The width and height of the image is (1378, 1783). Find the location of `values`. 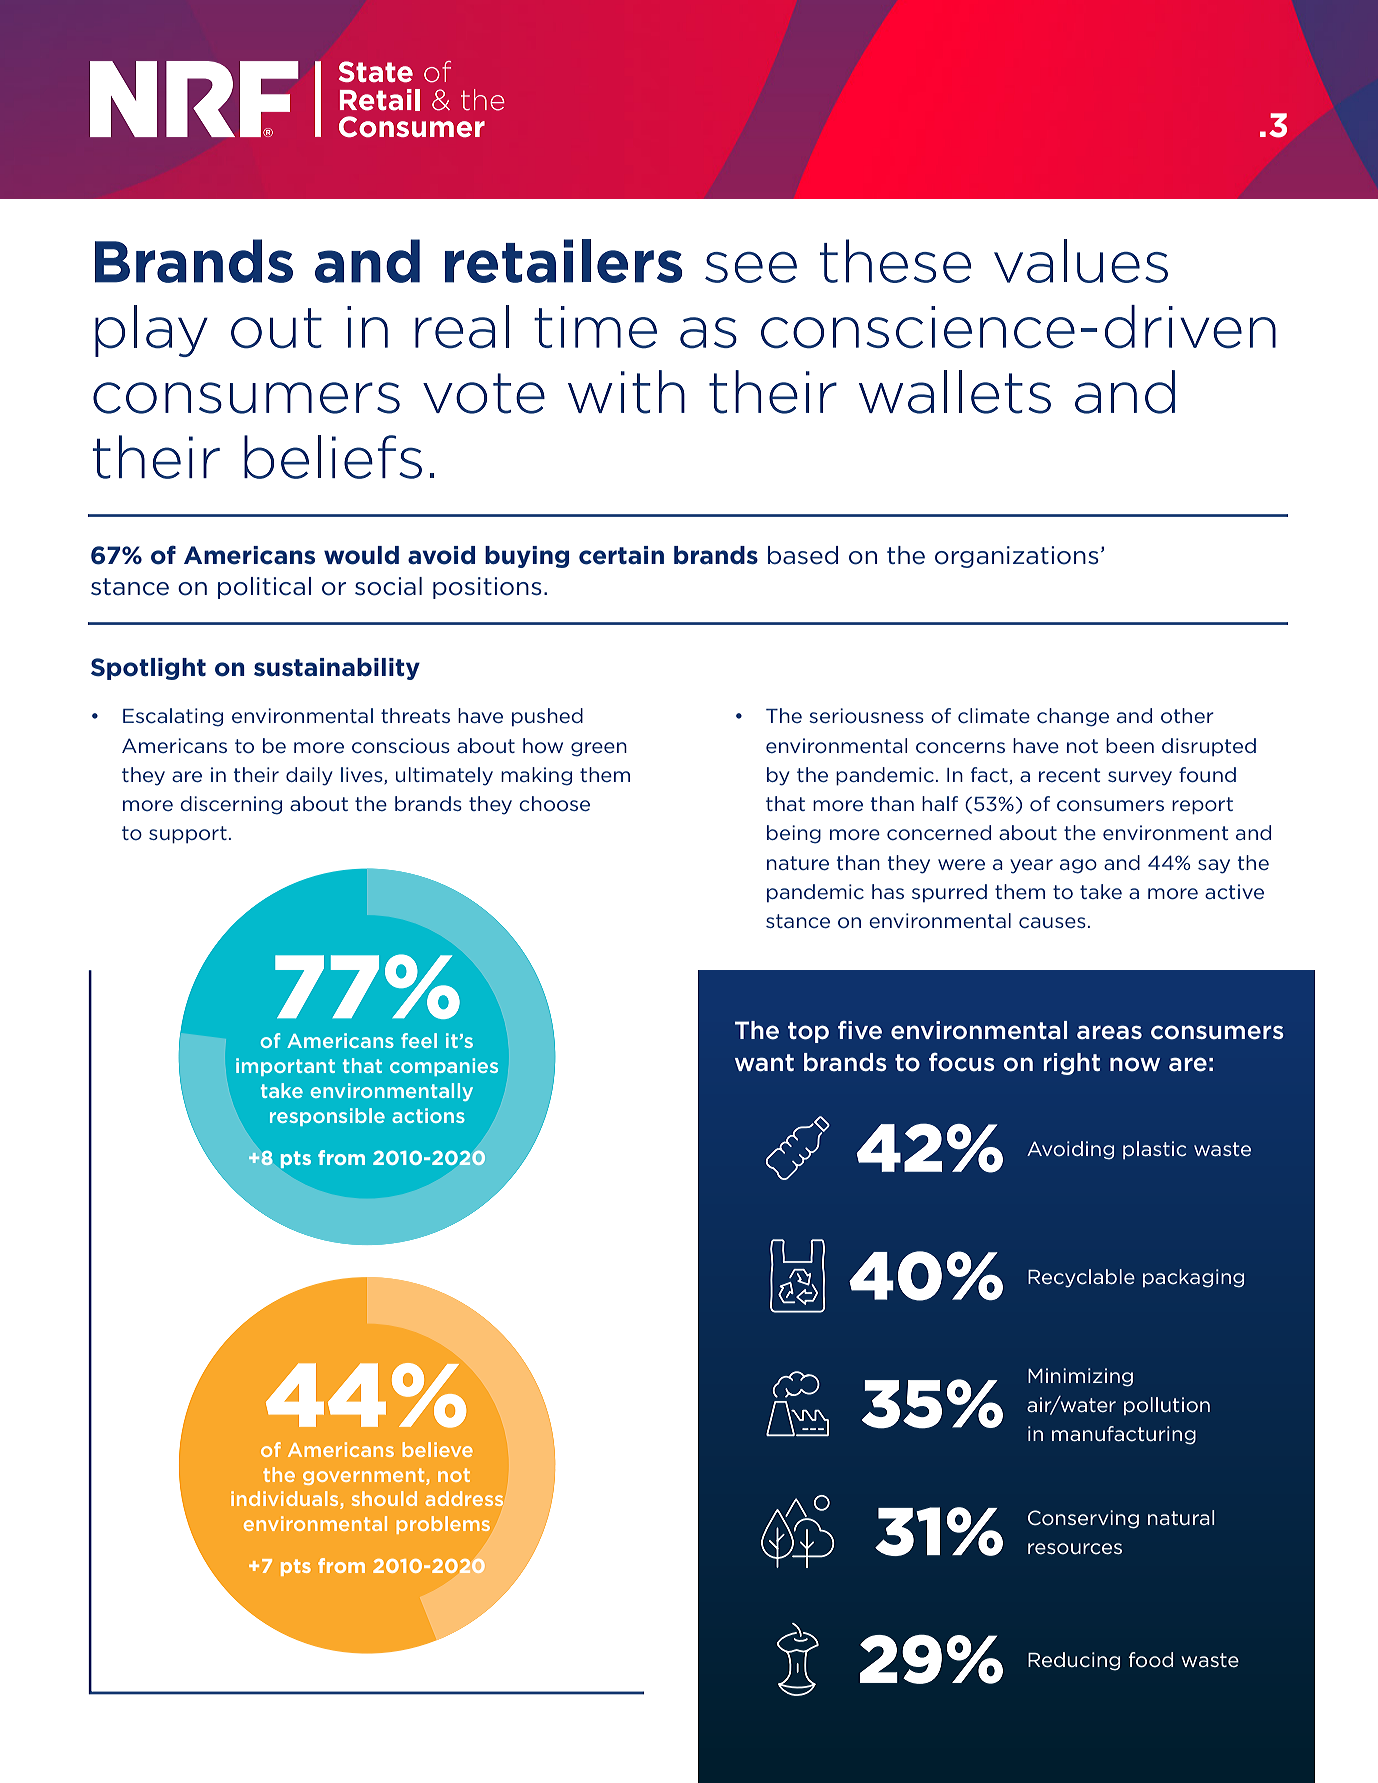

values is located at coordinates (1081, 261).
